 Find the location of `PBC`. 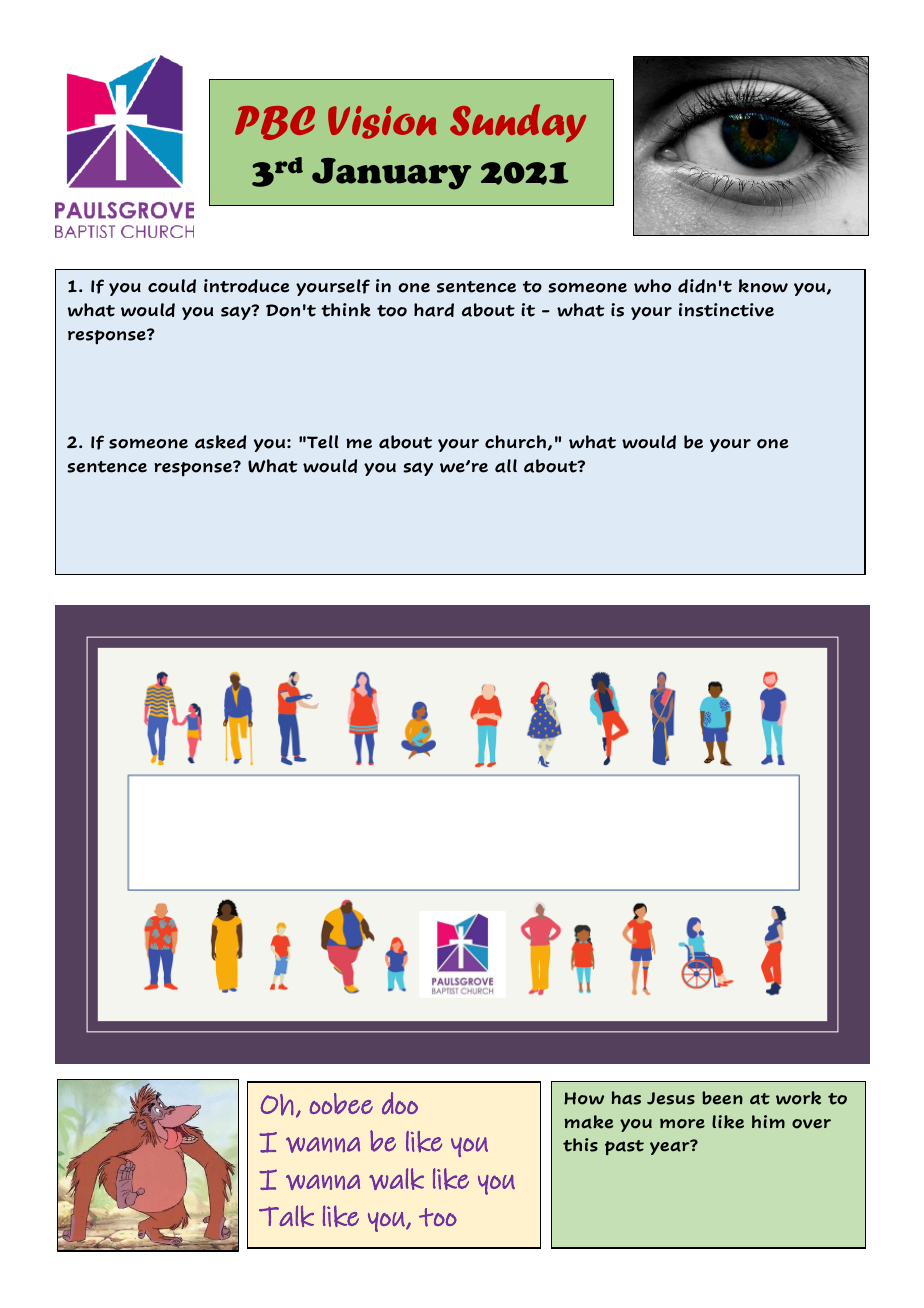

PBC is located at coordinates (275, 123).
